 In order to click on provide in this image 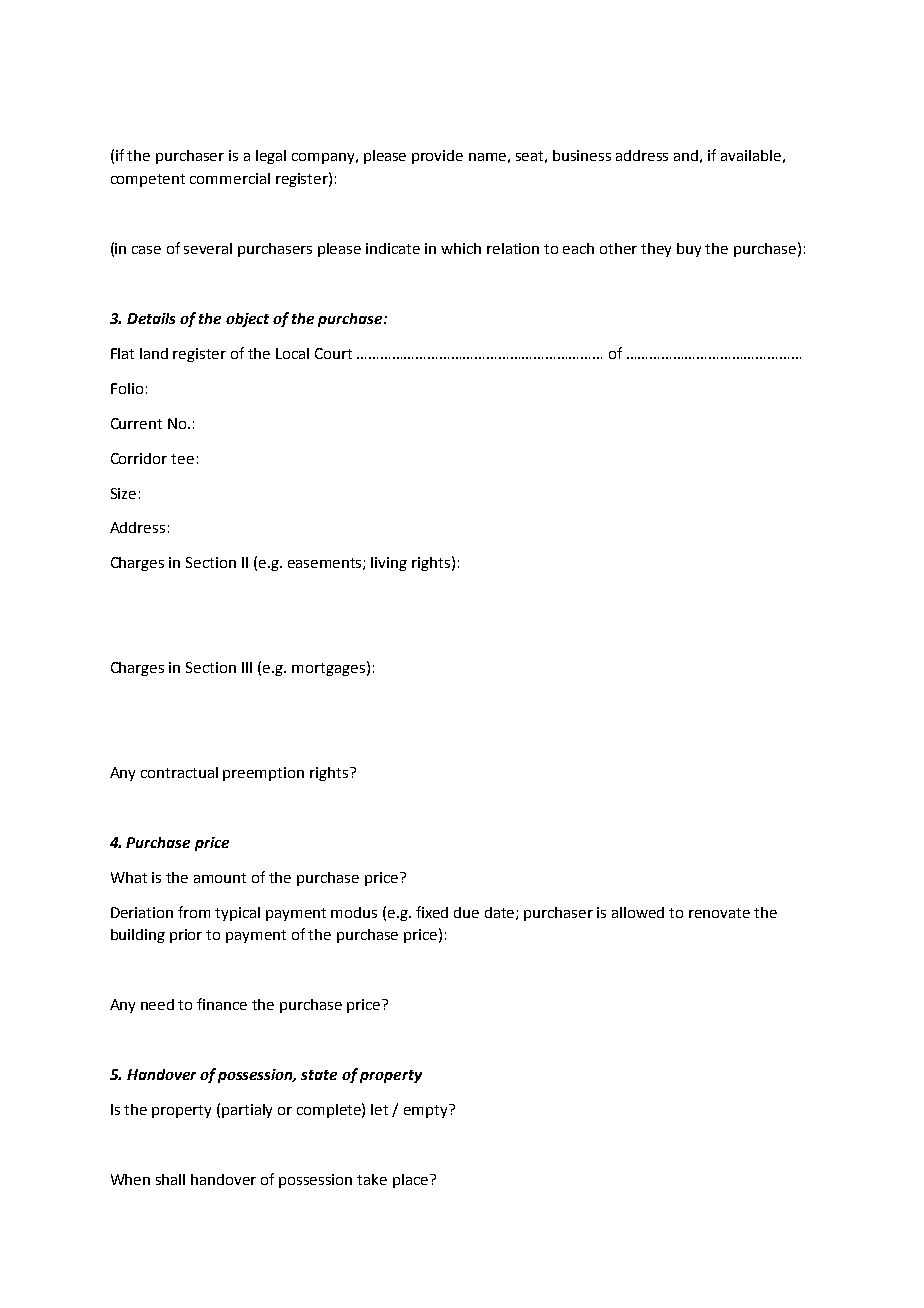, I will do `click(437, 157)`.
